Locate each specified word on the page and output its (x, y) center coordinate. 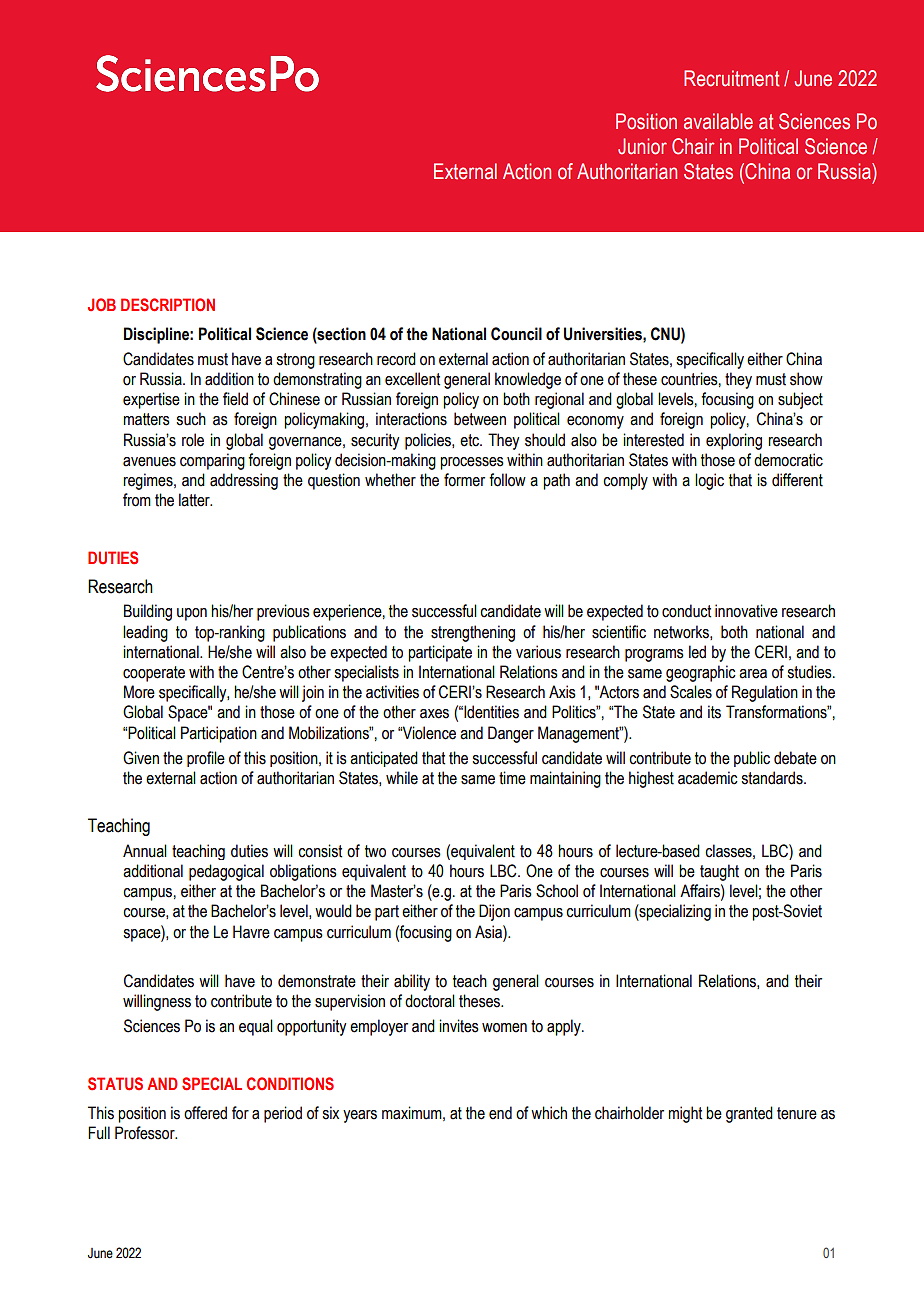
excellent (412, 379)
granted (749, 1114)
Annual (145, 851)
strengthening (473, 633)
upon (192, 614)
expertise (151, 400)
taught (719, 872)
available (718, 121)
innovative (746, 611)
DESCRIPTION (168, 304)
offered (205, 1113)
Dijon (494, 912)
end (500, 1113)
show (806, 379)
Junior (642, 146)
